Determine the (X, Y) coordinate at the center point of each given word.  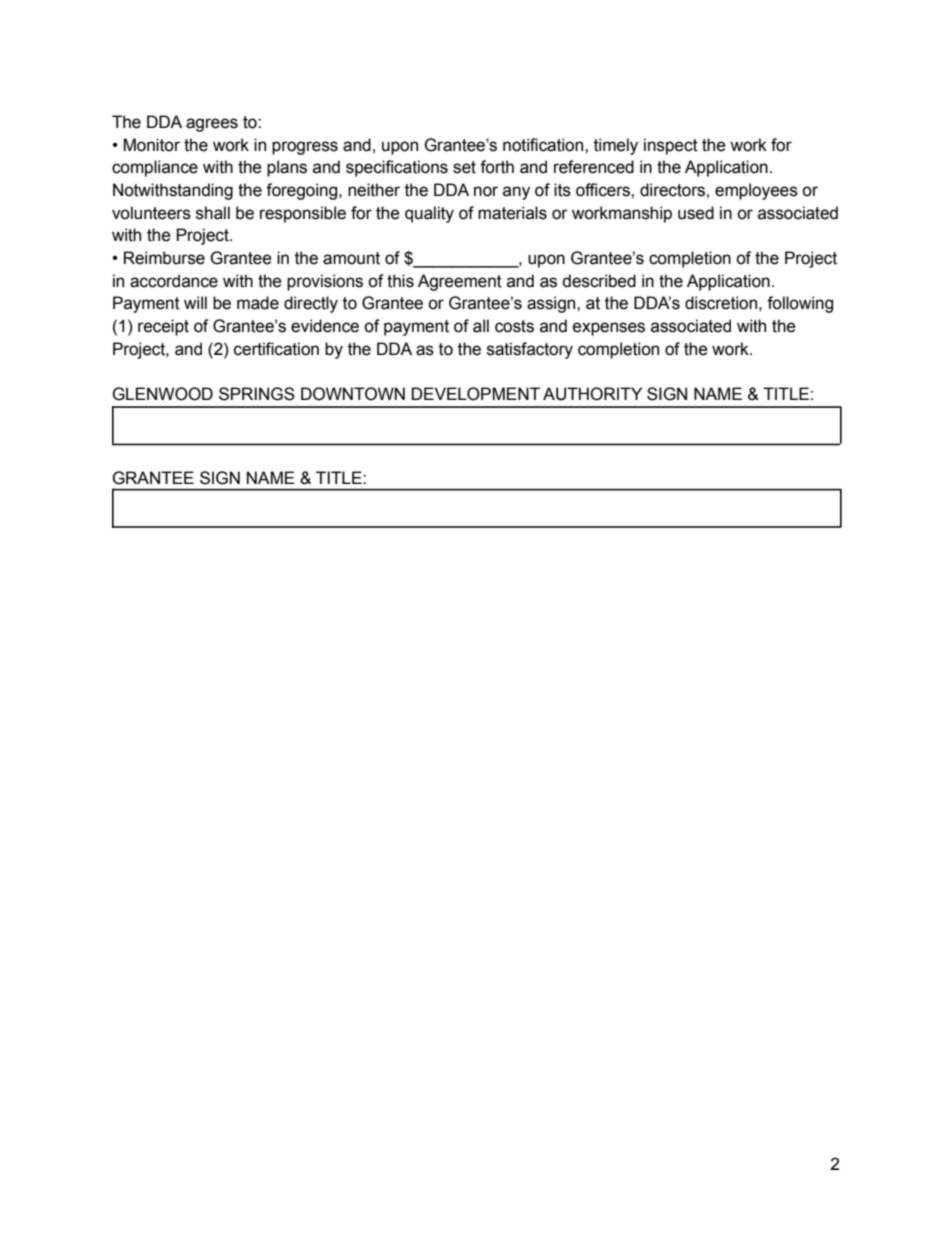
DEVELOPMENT (476, 394)
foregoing (303, 191)
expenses (609, 329)
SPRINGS (257, 394)
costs (514, 326)
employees (756, 191)
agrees (212, 125)
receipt (163, 327)
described (599, 281)
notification (544, 145)
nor (486, 191)
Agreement (460, 282)
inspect (671, 146)
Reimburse (164, 258)
